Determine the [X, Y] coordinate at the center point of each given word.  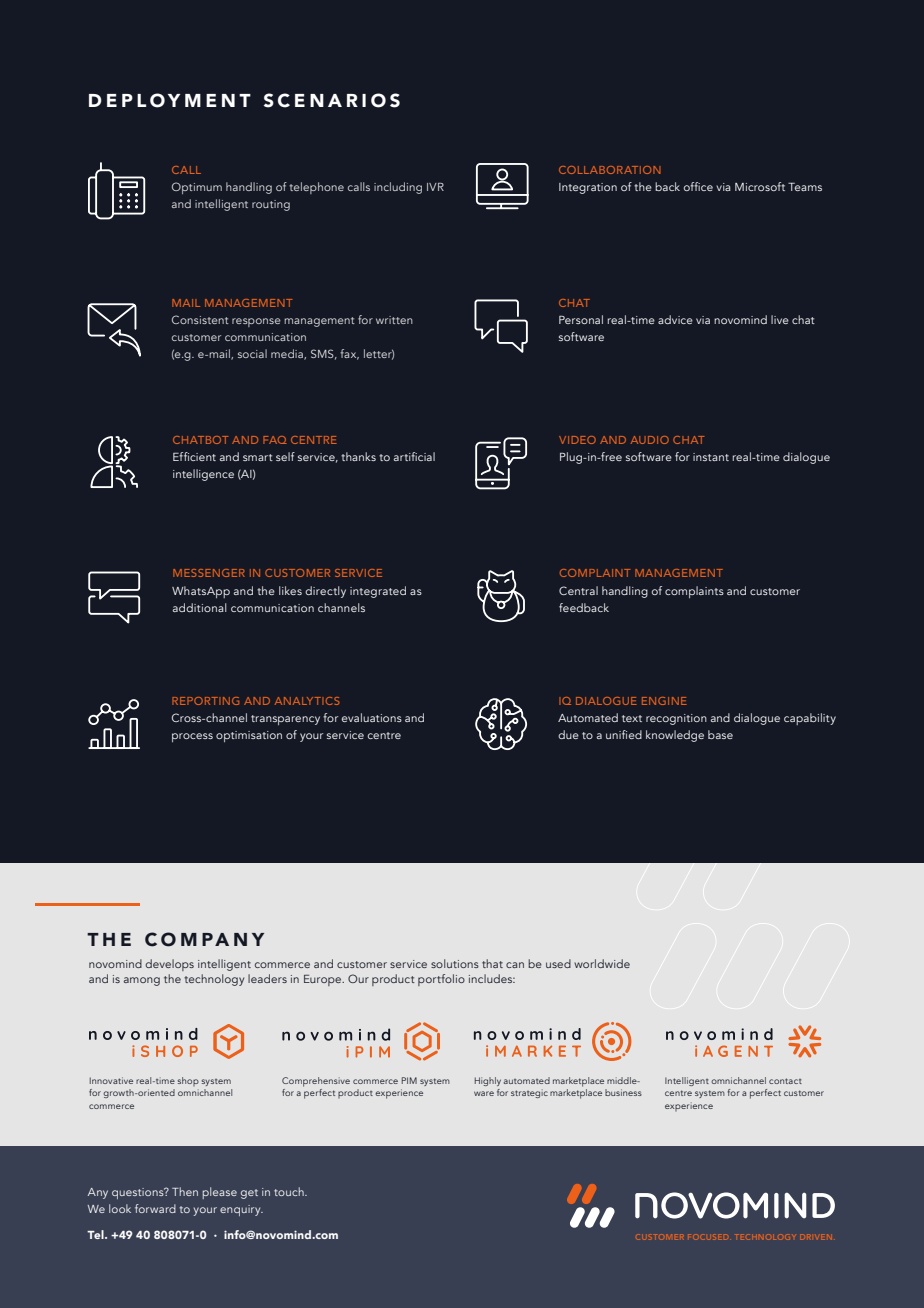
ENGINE [664, 701]
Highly [488, 1081]
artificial [414, 456]
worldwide [602, 963]
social [252, 353]
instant [711, 457]
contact [785, 1081]
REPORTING [205, 701]
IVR [435, 187]
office [698, 186]
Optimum [197, 188]
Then [185, 1191]
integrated [378, 592]
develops [169, 965]
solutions [455, 963]
